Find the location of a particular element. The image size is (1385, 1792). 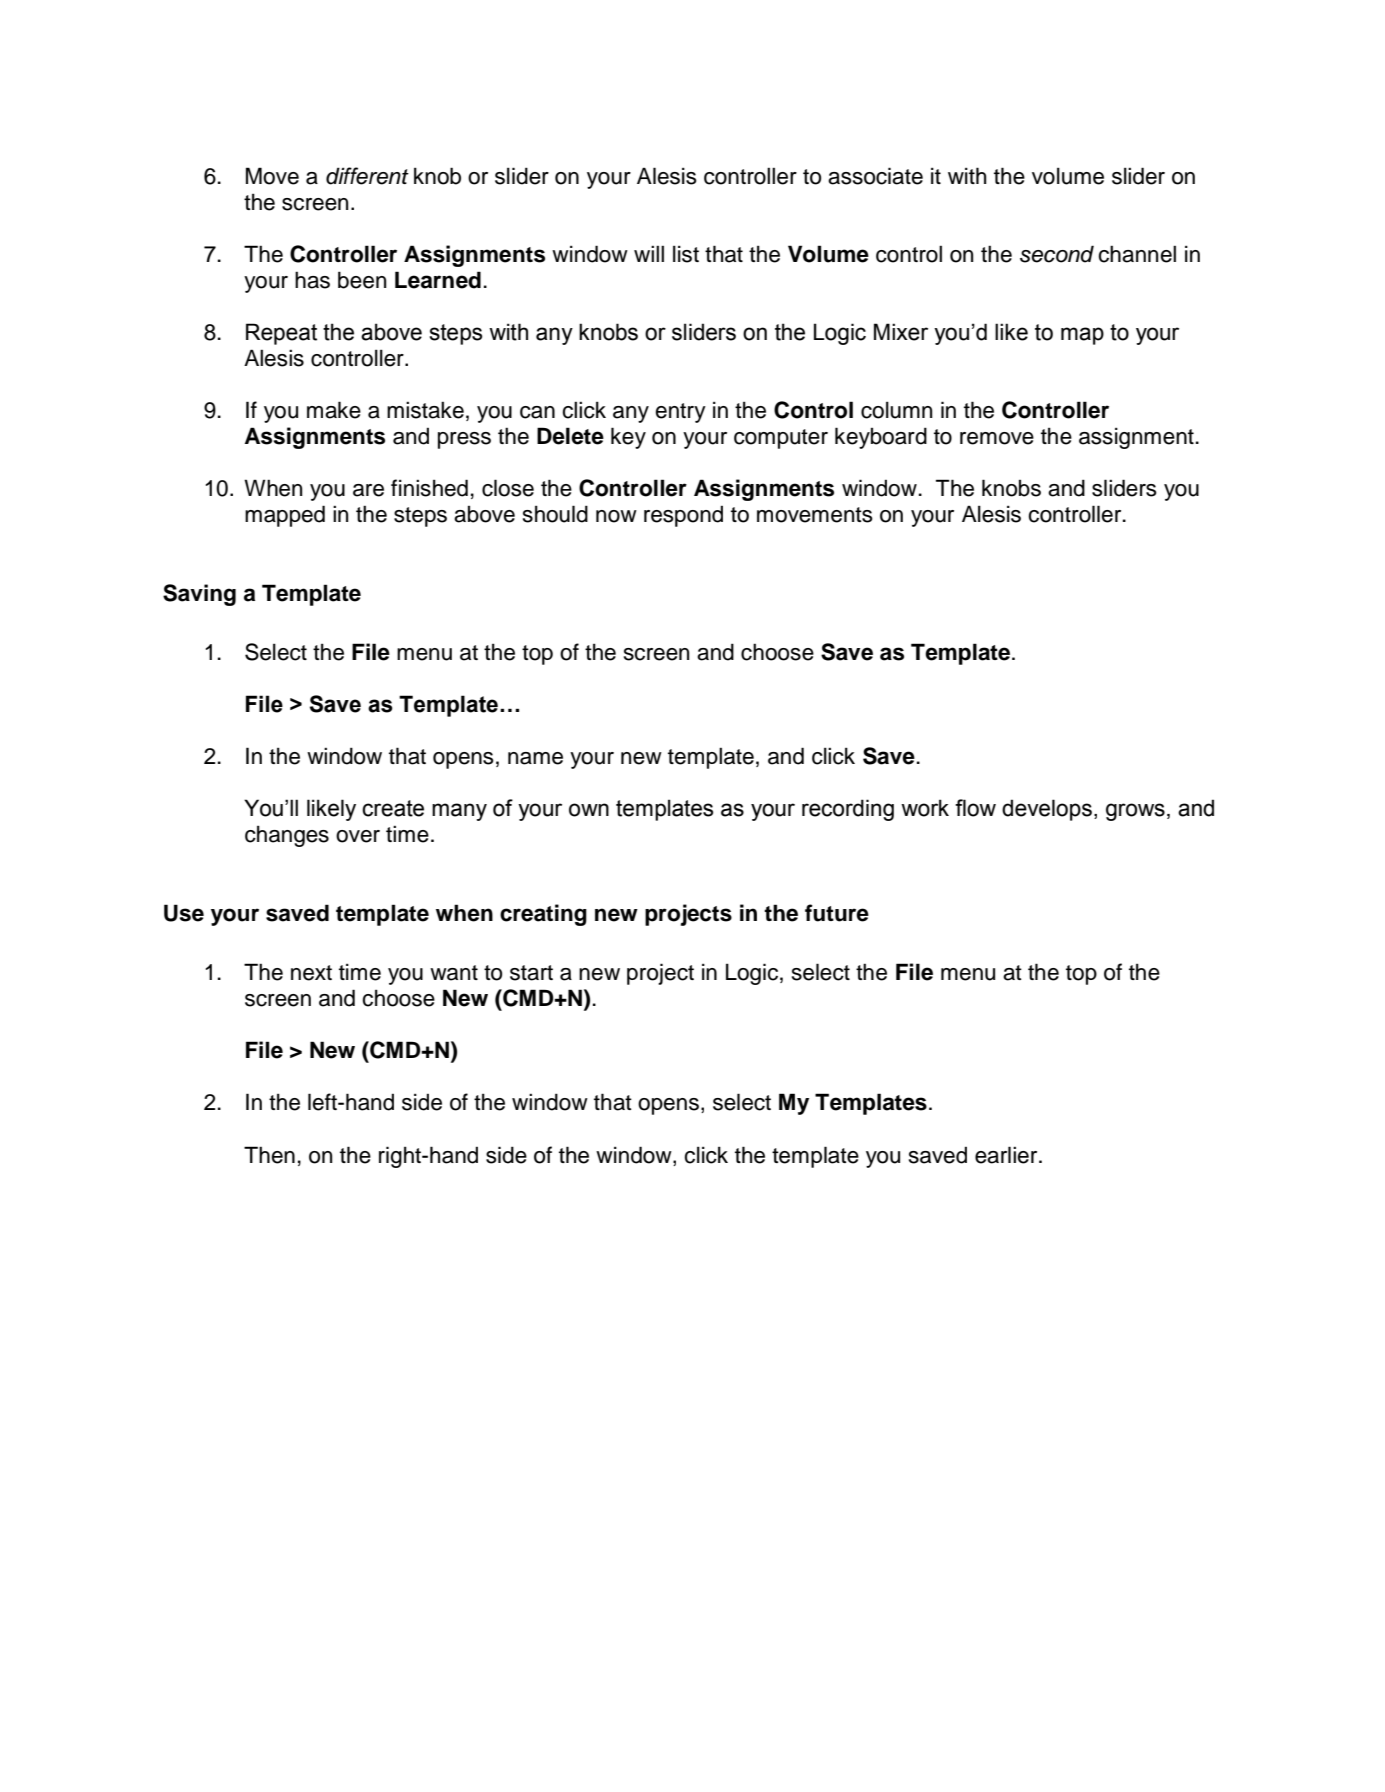

second is located at coordinates (1057, 254).
